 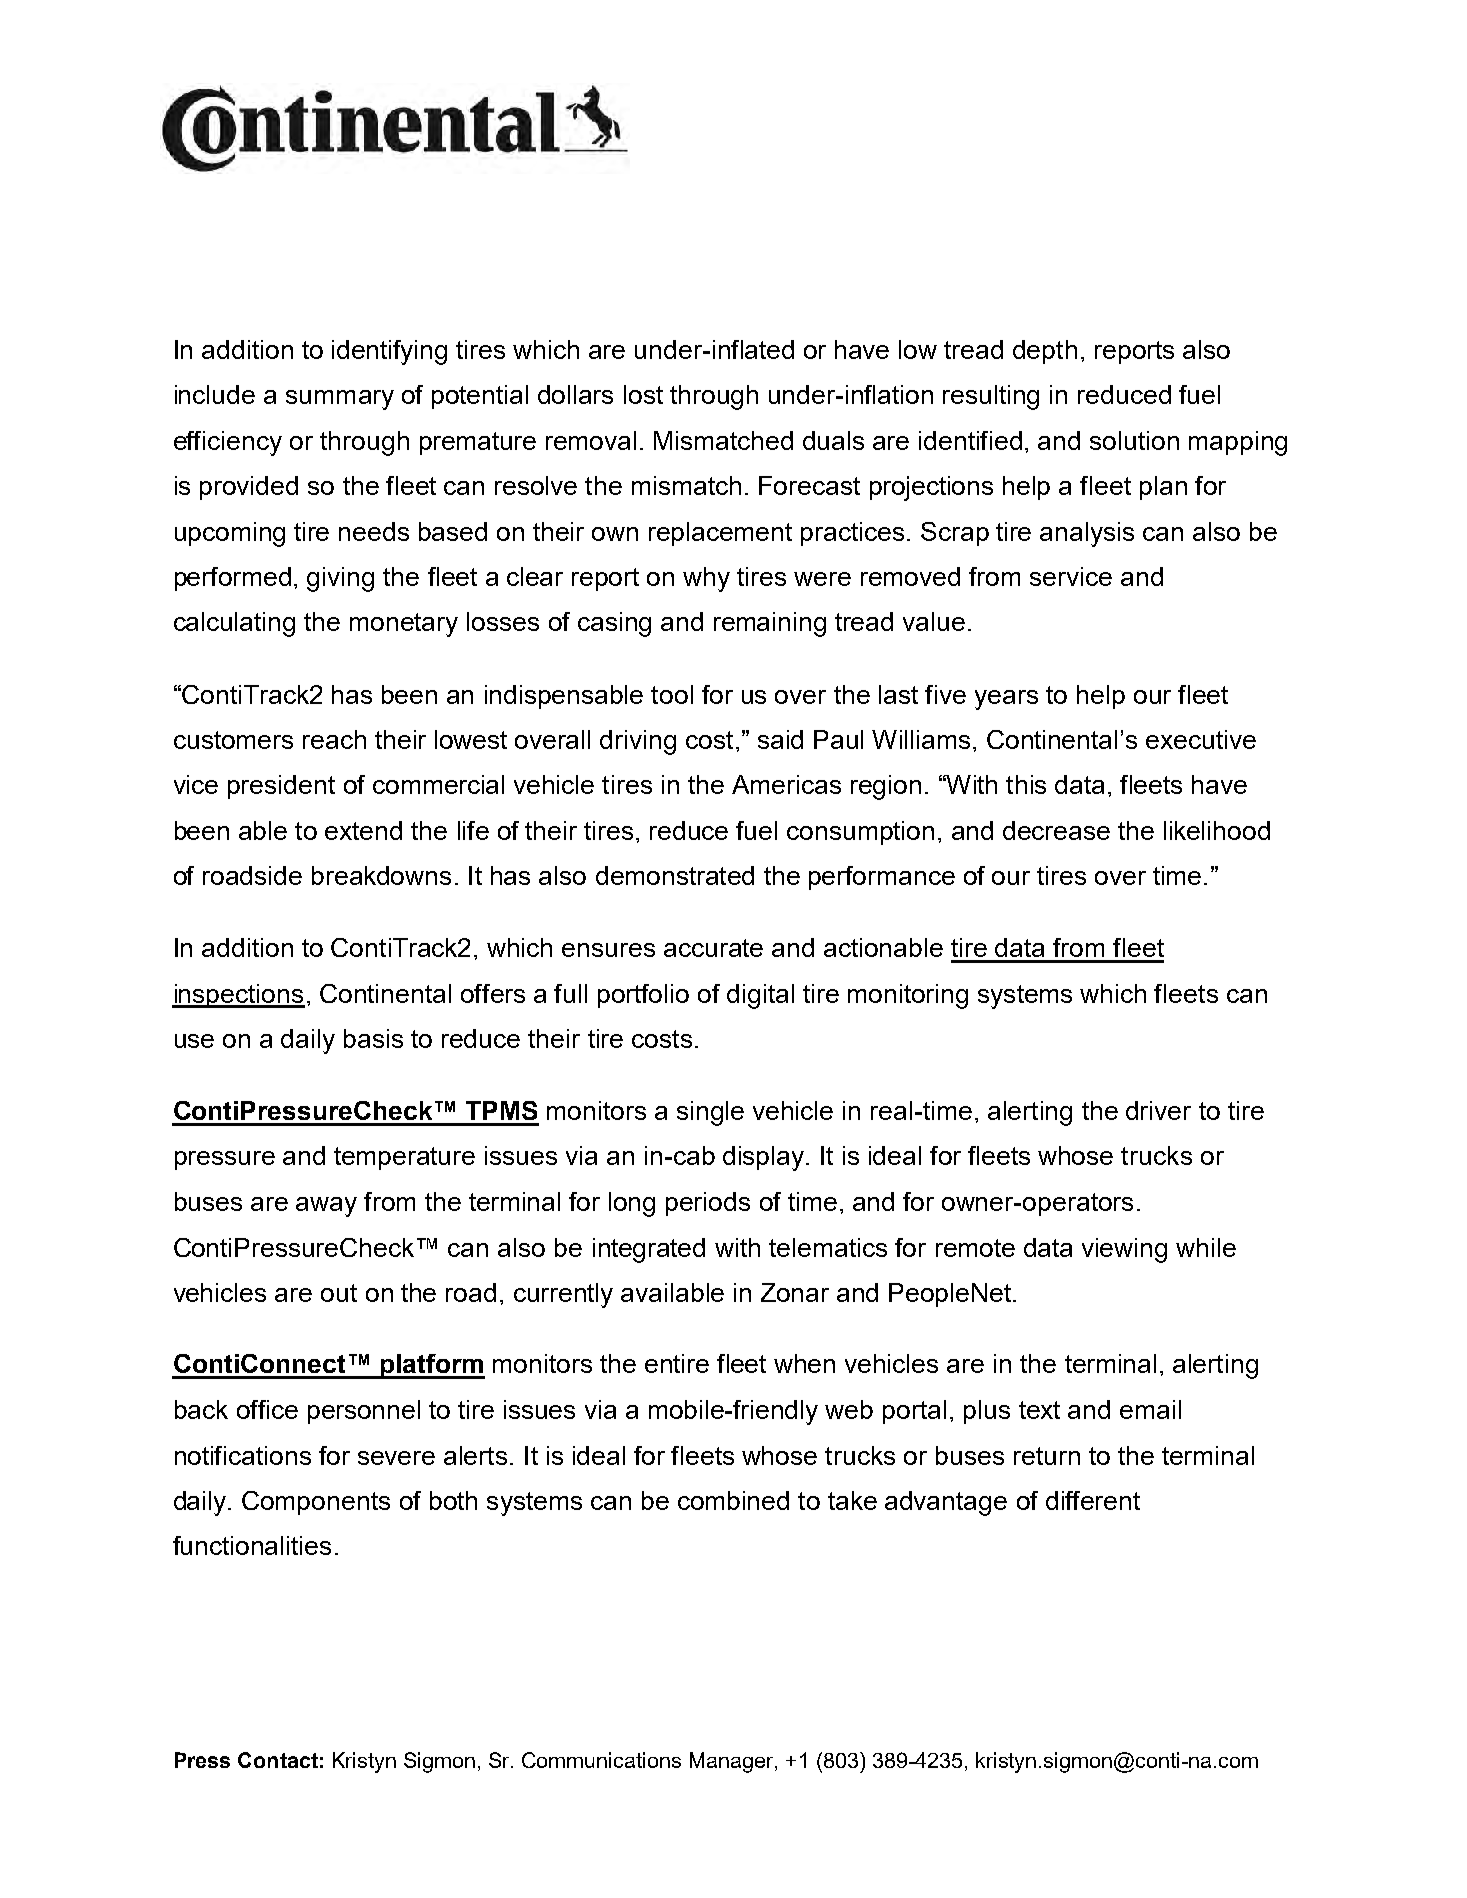 What do you see at coordinates (1158, 1110) in the document?
I see `driver` at bounding box center [1158, 1110].
